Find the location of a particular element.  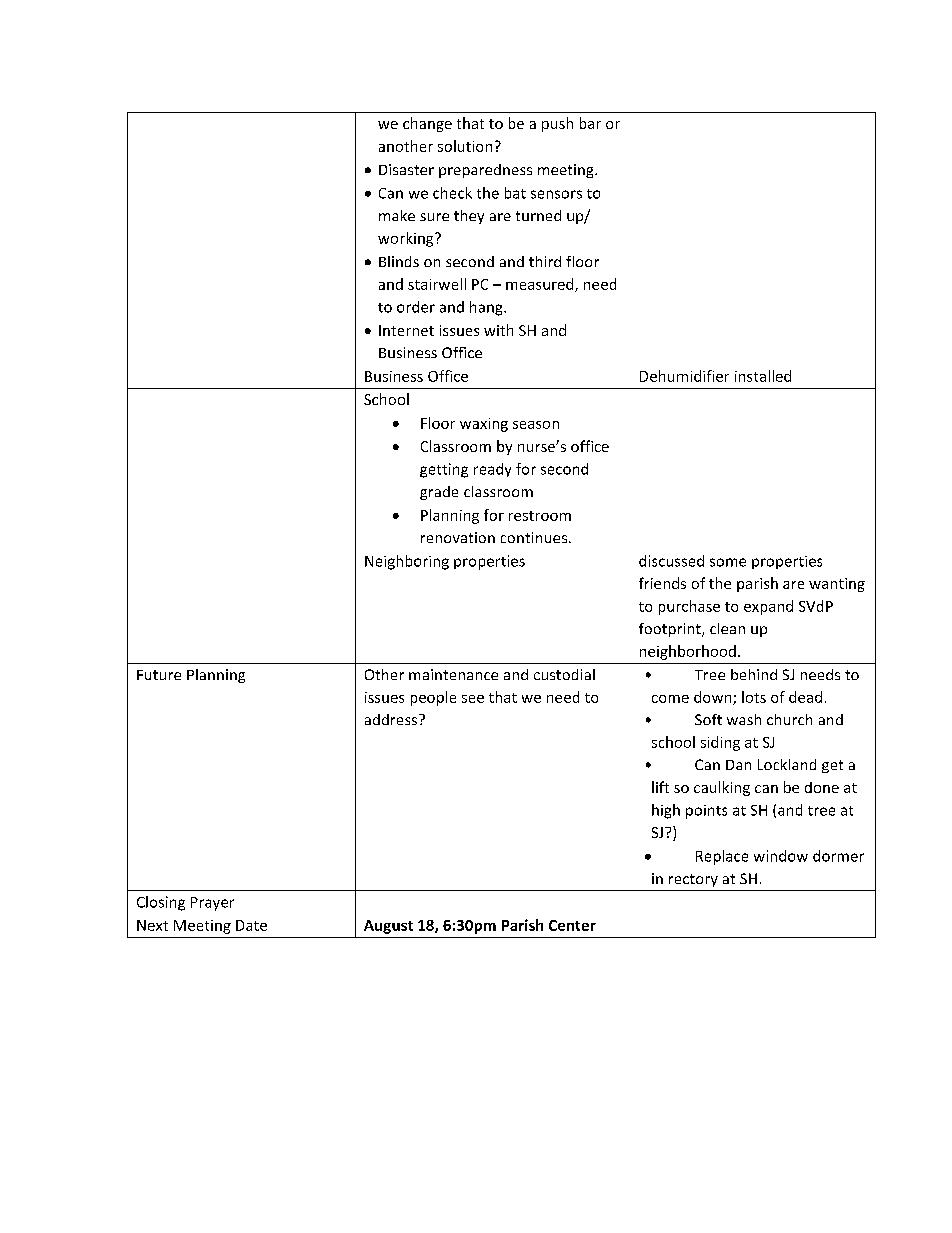

Prayer is located at coordinates (212, 904).
